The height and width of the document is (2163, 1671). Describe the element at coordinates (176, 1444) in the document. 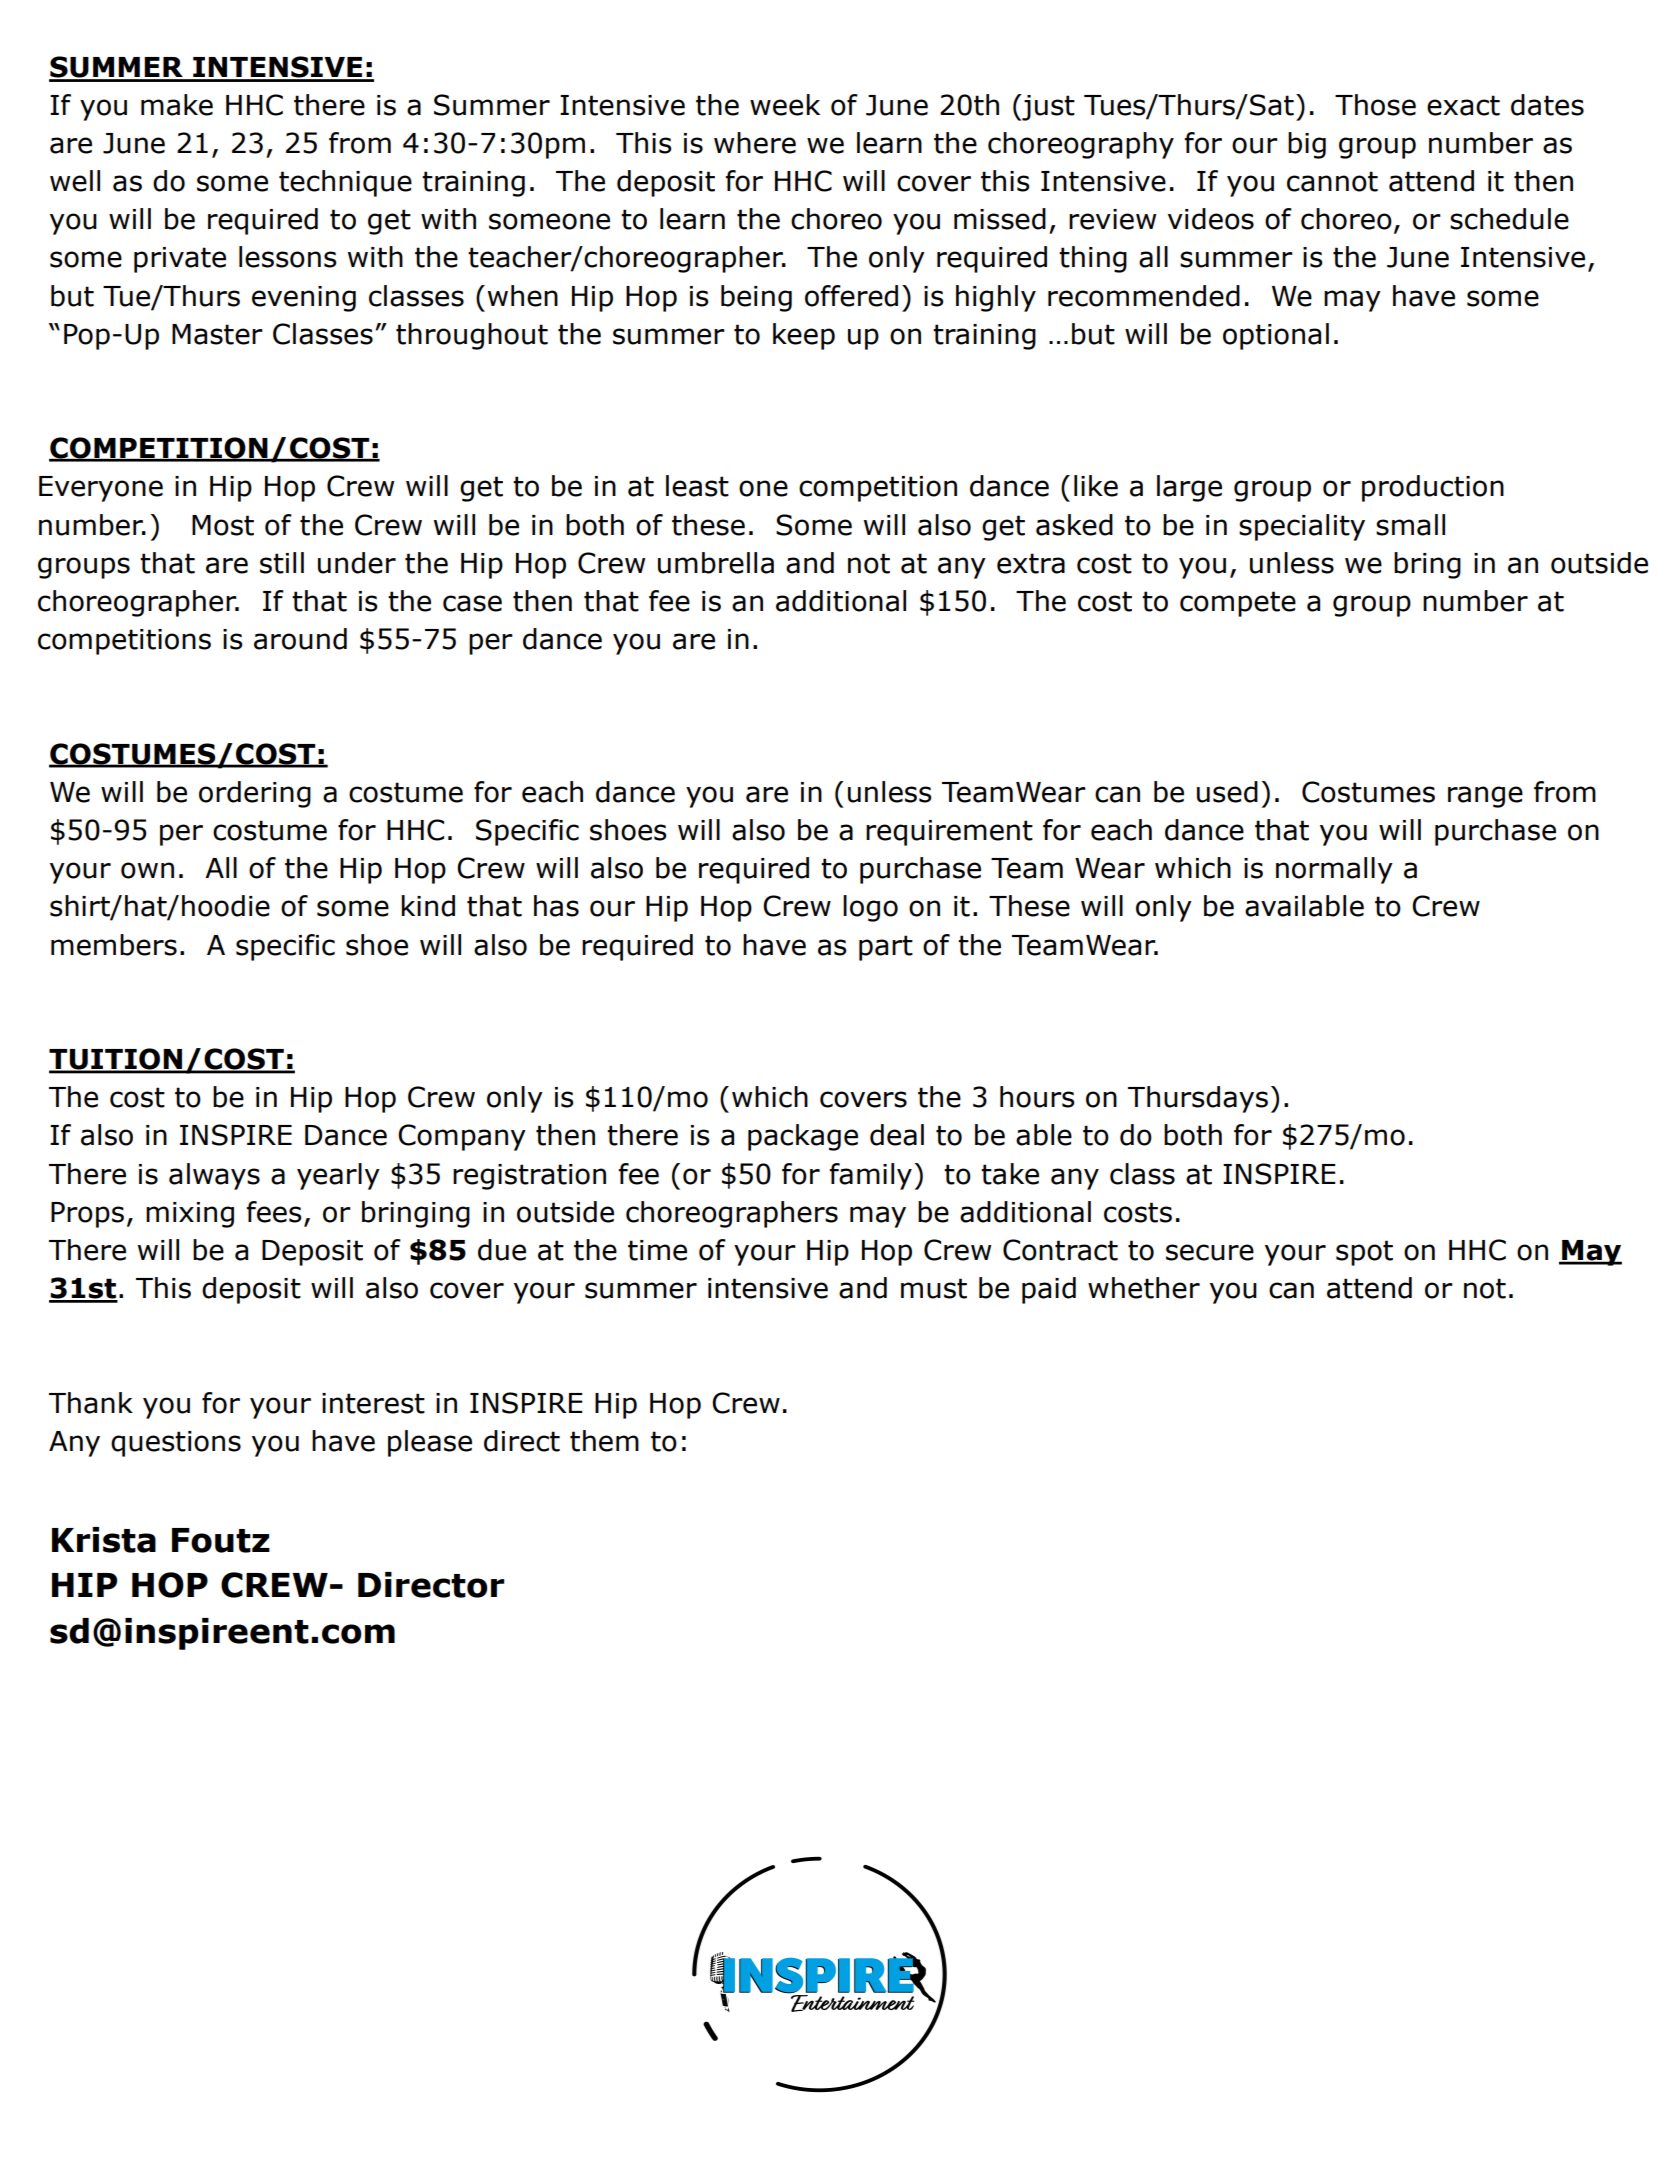

I see `questions` at that location.
